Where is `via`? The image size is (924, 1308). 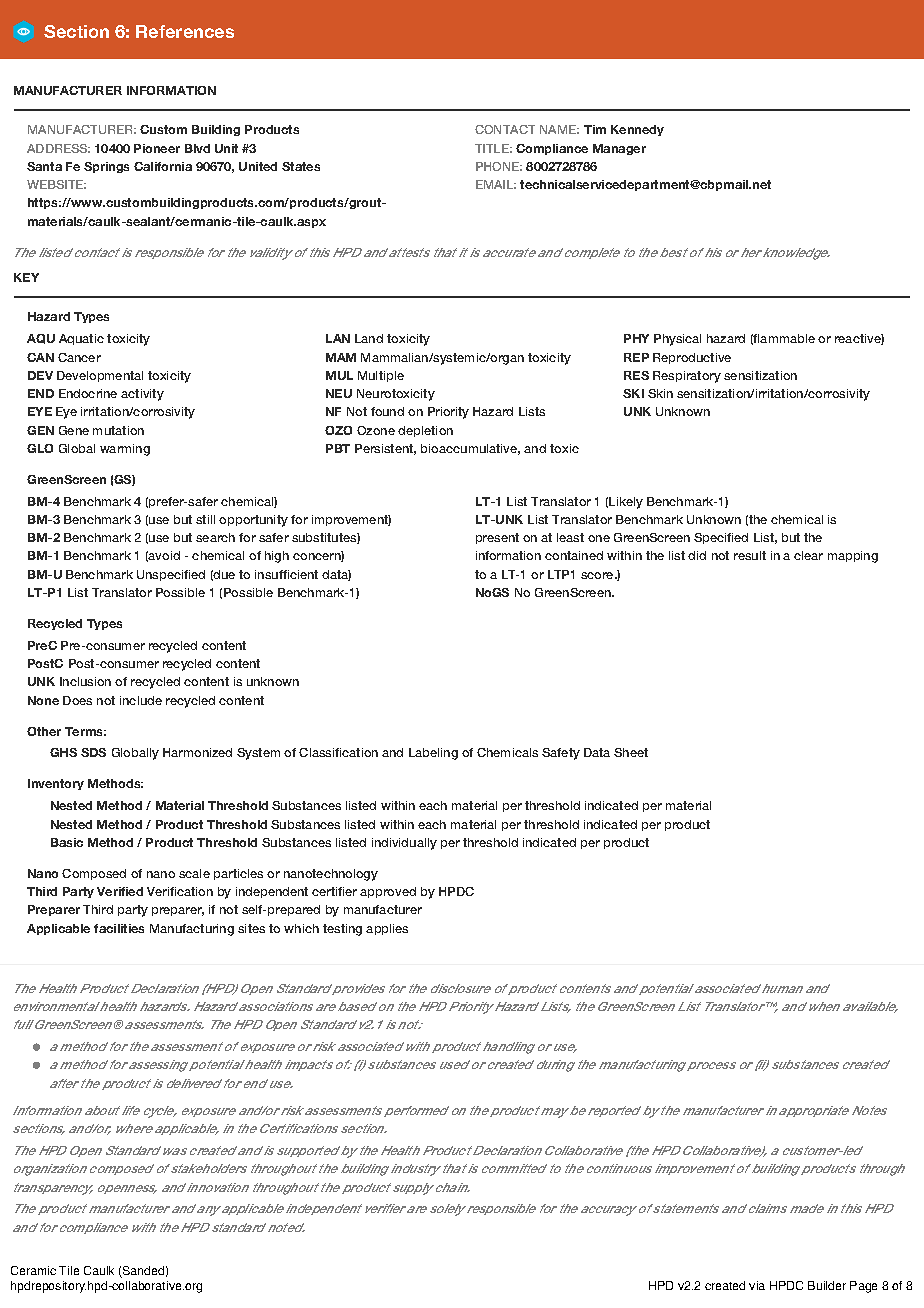
via is located at coordinates (757, 1285).
